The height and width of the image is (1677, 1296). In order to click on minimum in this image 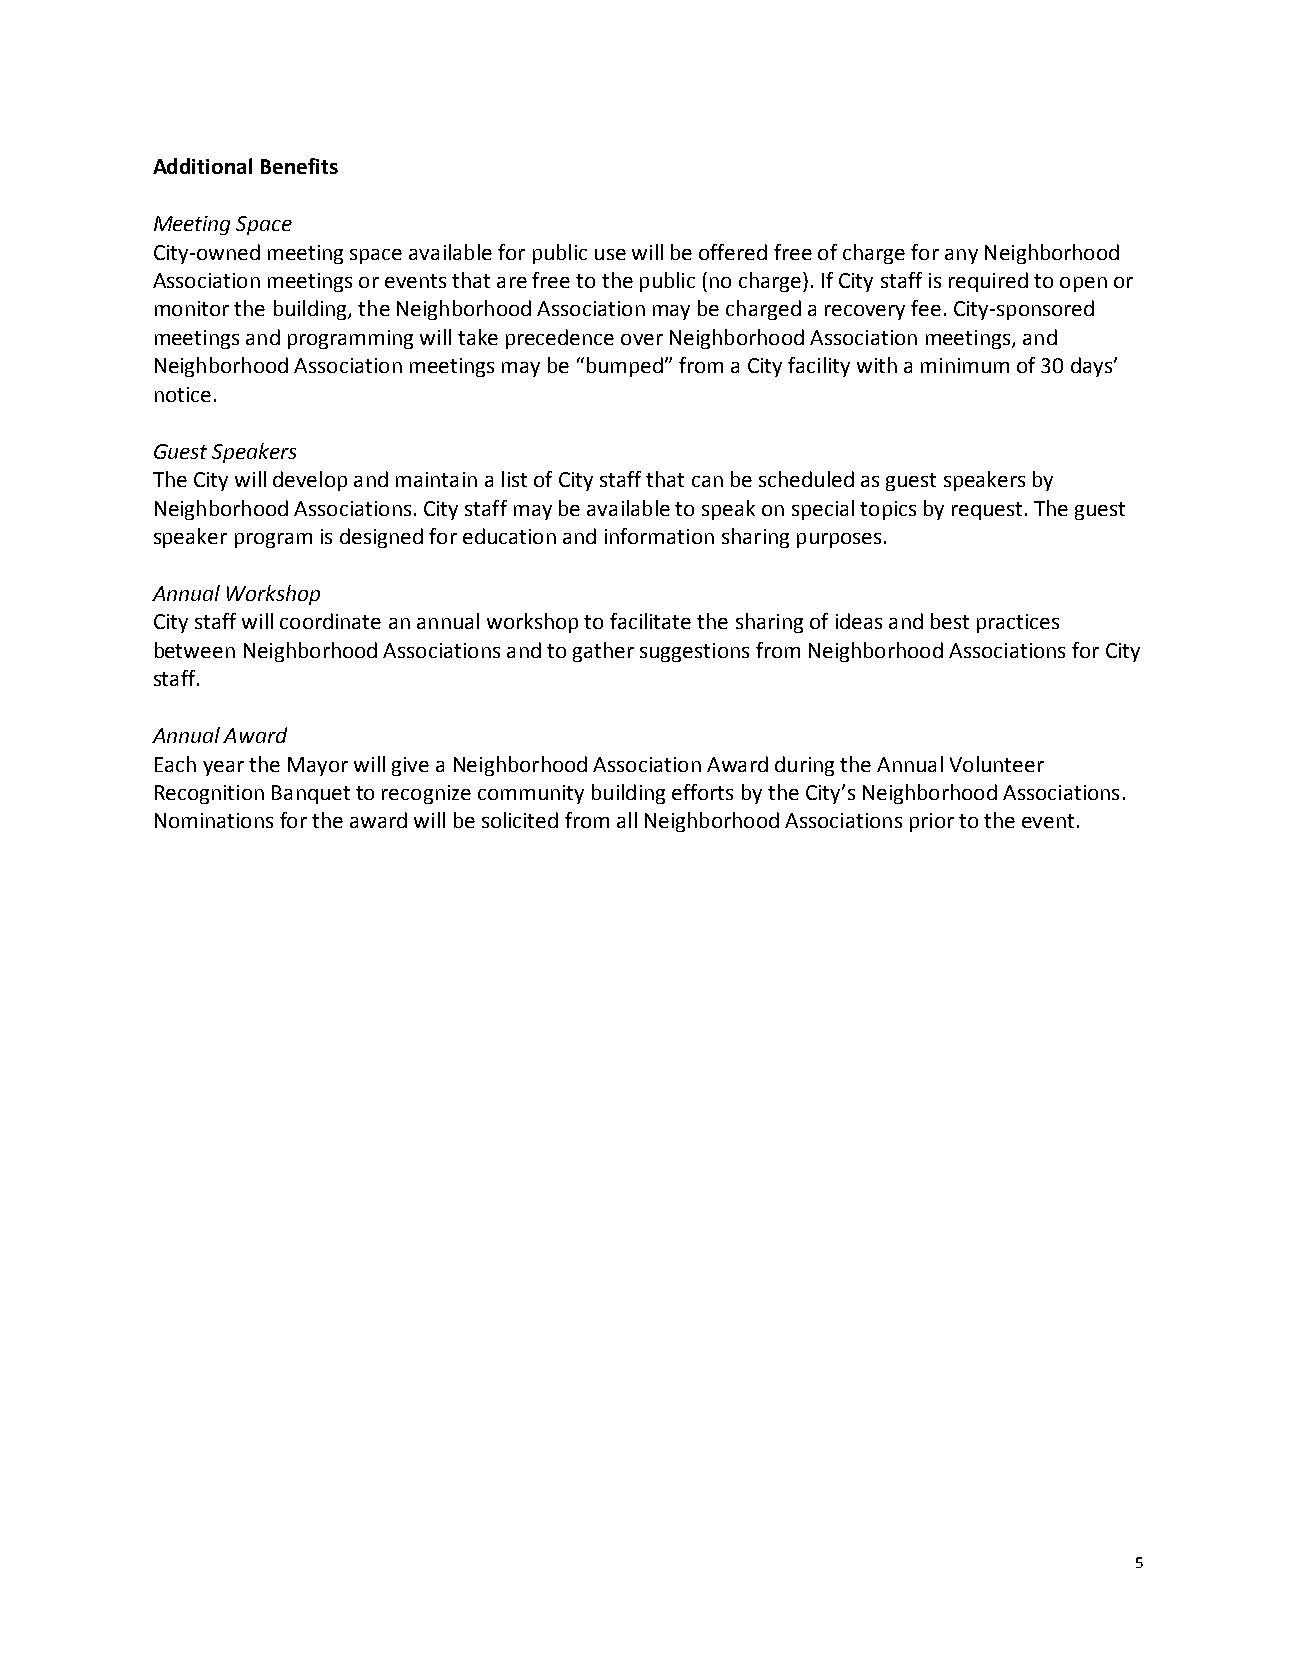, I will do `click(965, 365)`.
